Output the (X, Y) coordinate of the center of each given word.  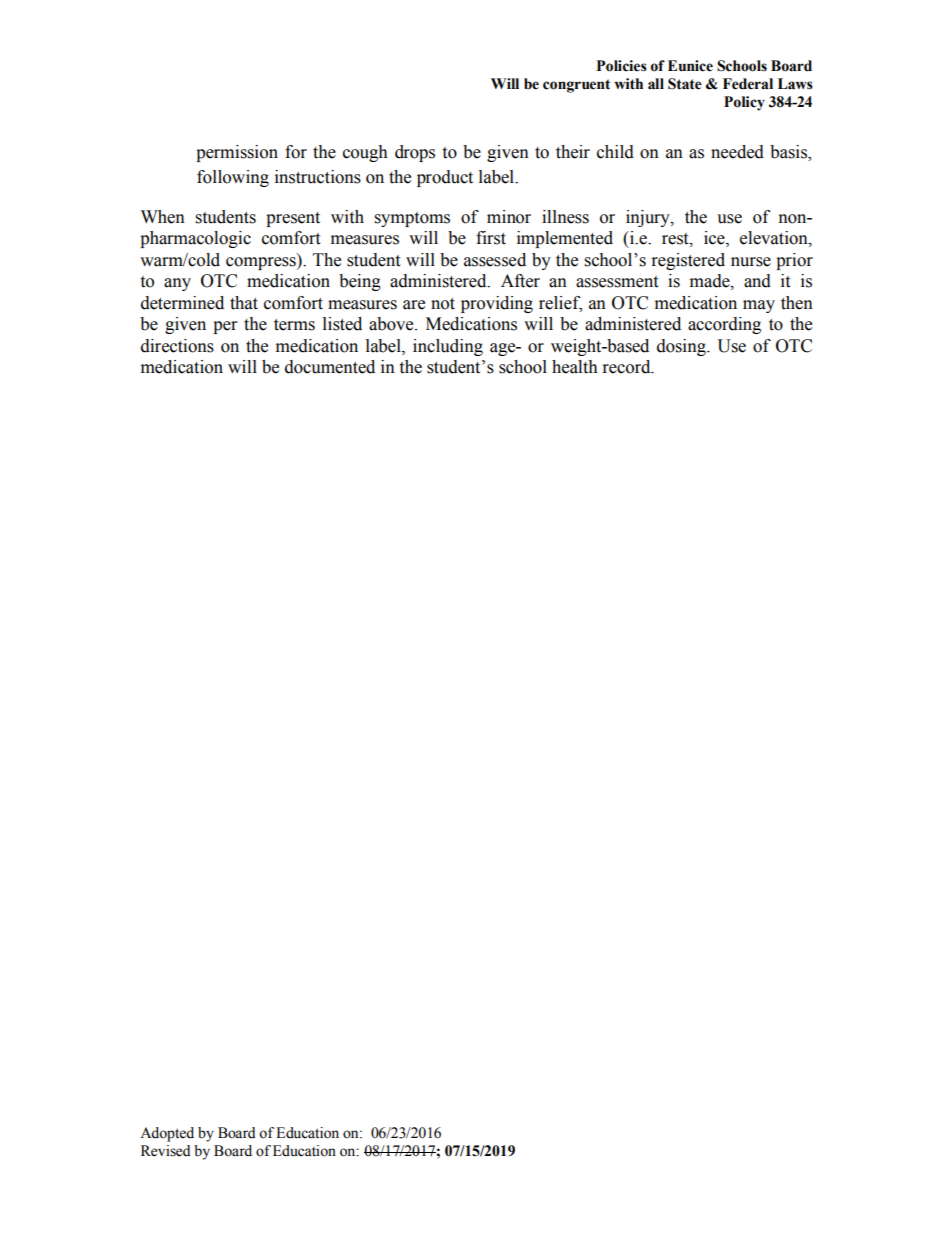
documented (330, 367)
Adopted (167, 1134)
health (575, 367)
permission (237, 153)
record (628, 367)
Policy (744, 103)
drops (415, 153)
